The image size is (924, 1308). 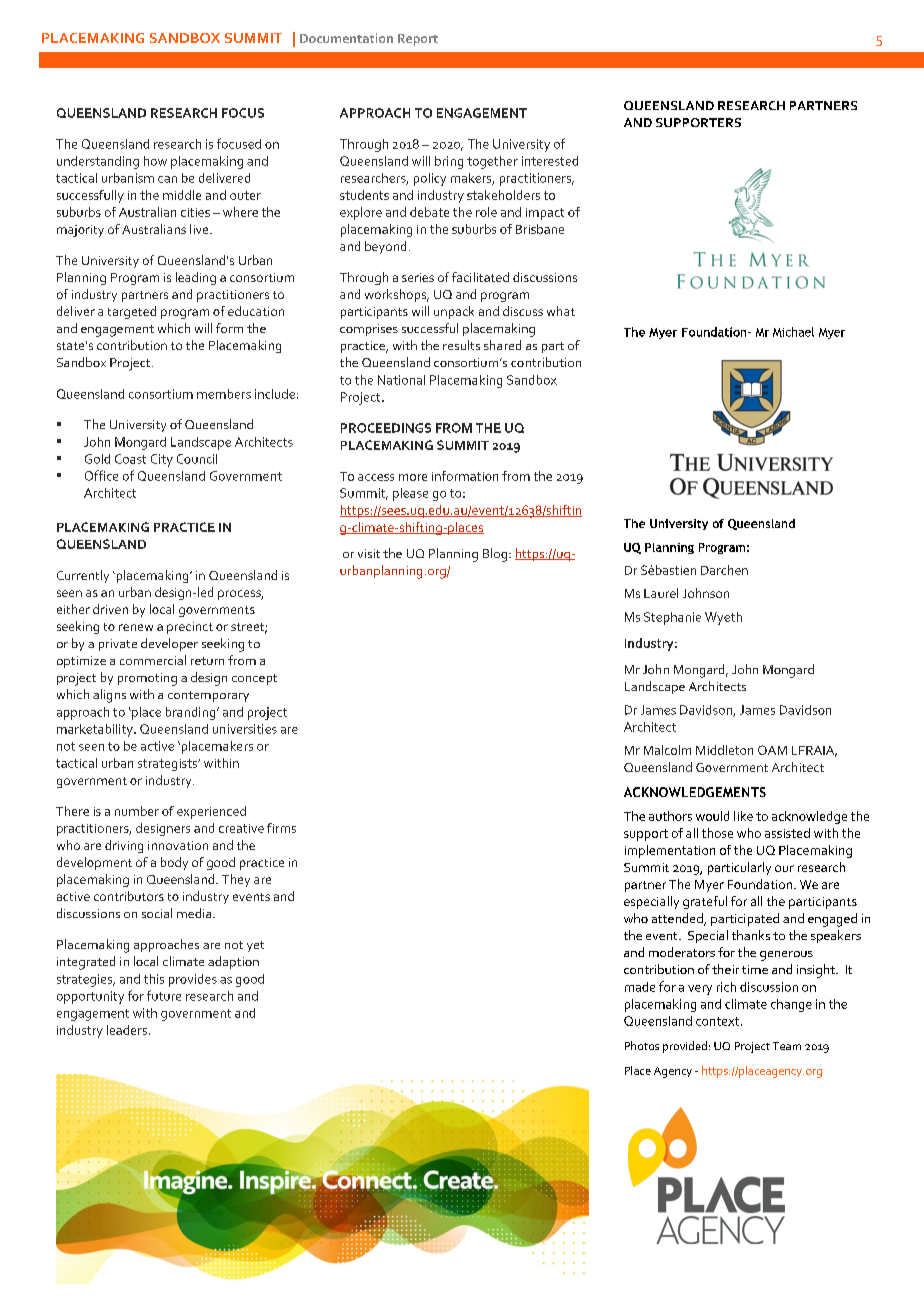 I want to click on future, so click(x=164, y=995).
